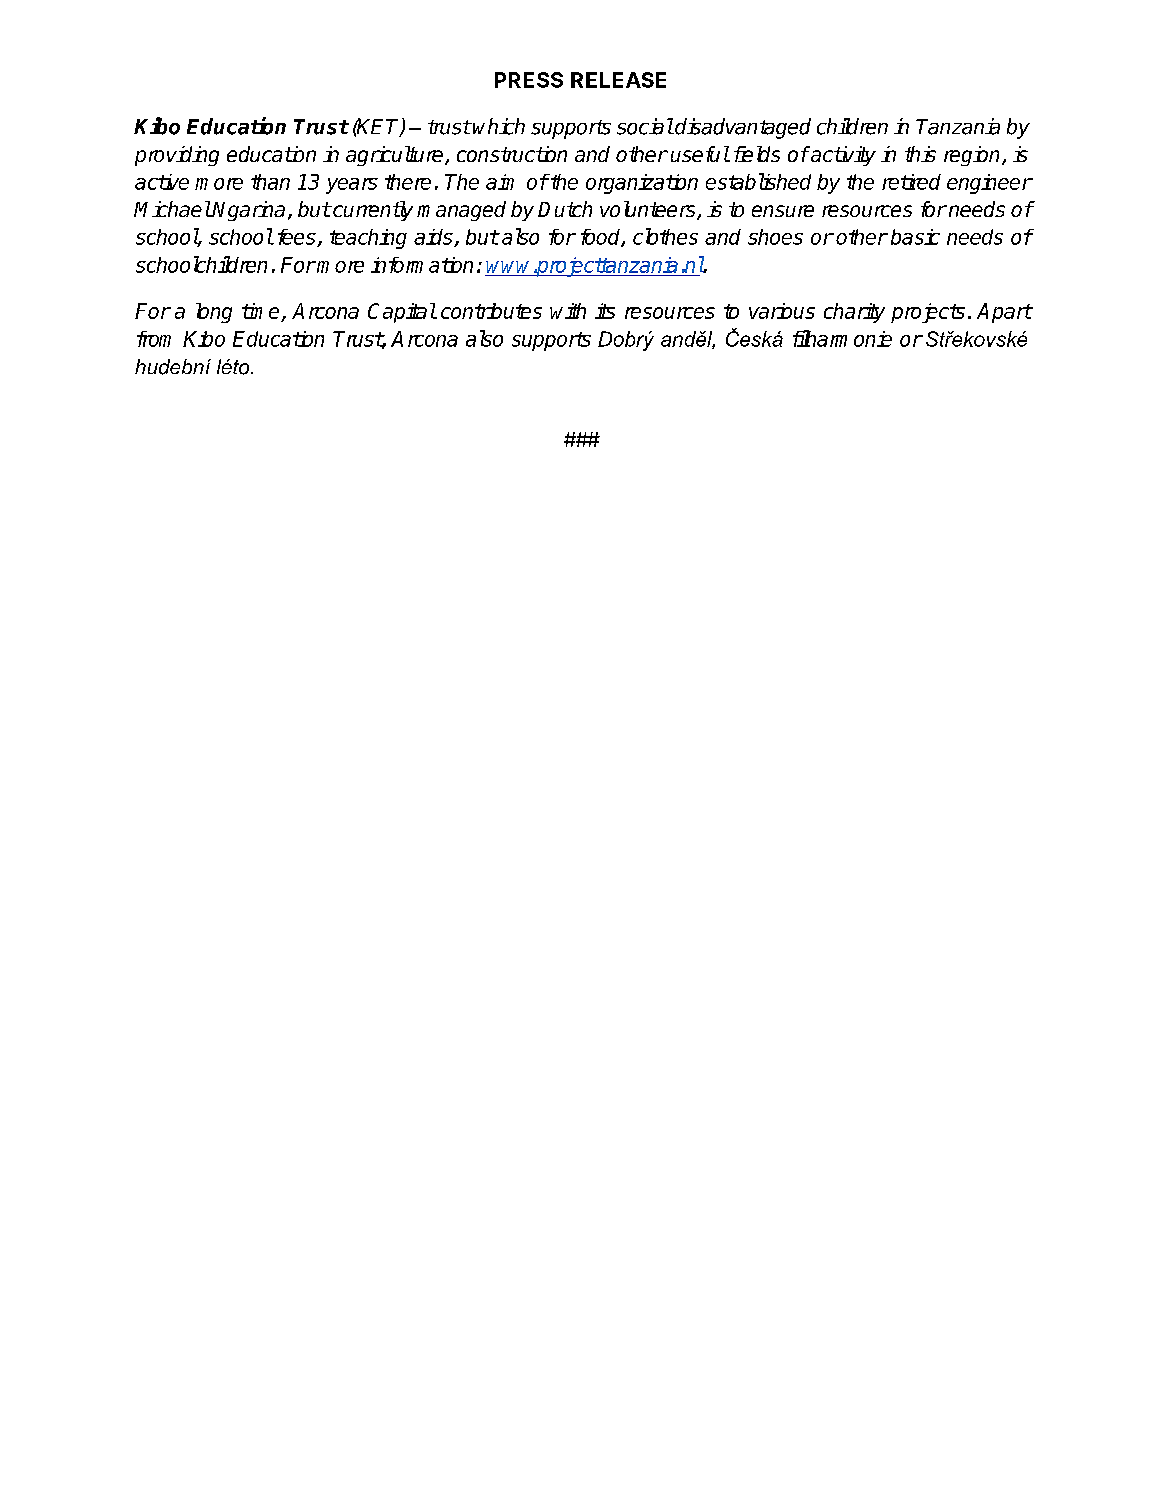 The width and height of the screenshot is (1162, 1503). Describe the element at coordinates (172, 209) in the screenshot. I see `Michael` at that location.
